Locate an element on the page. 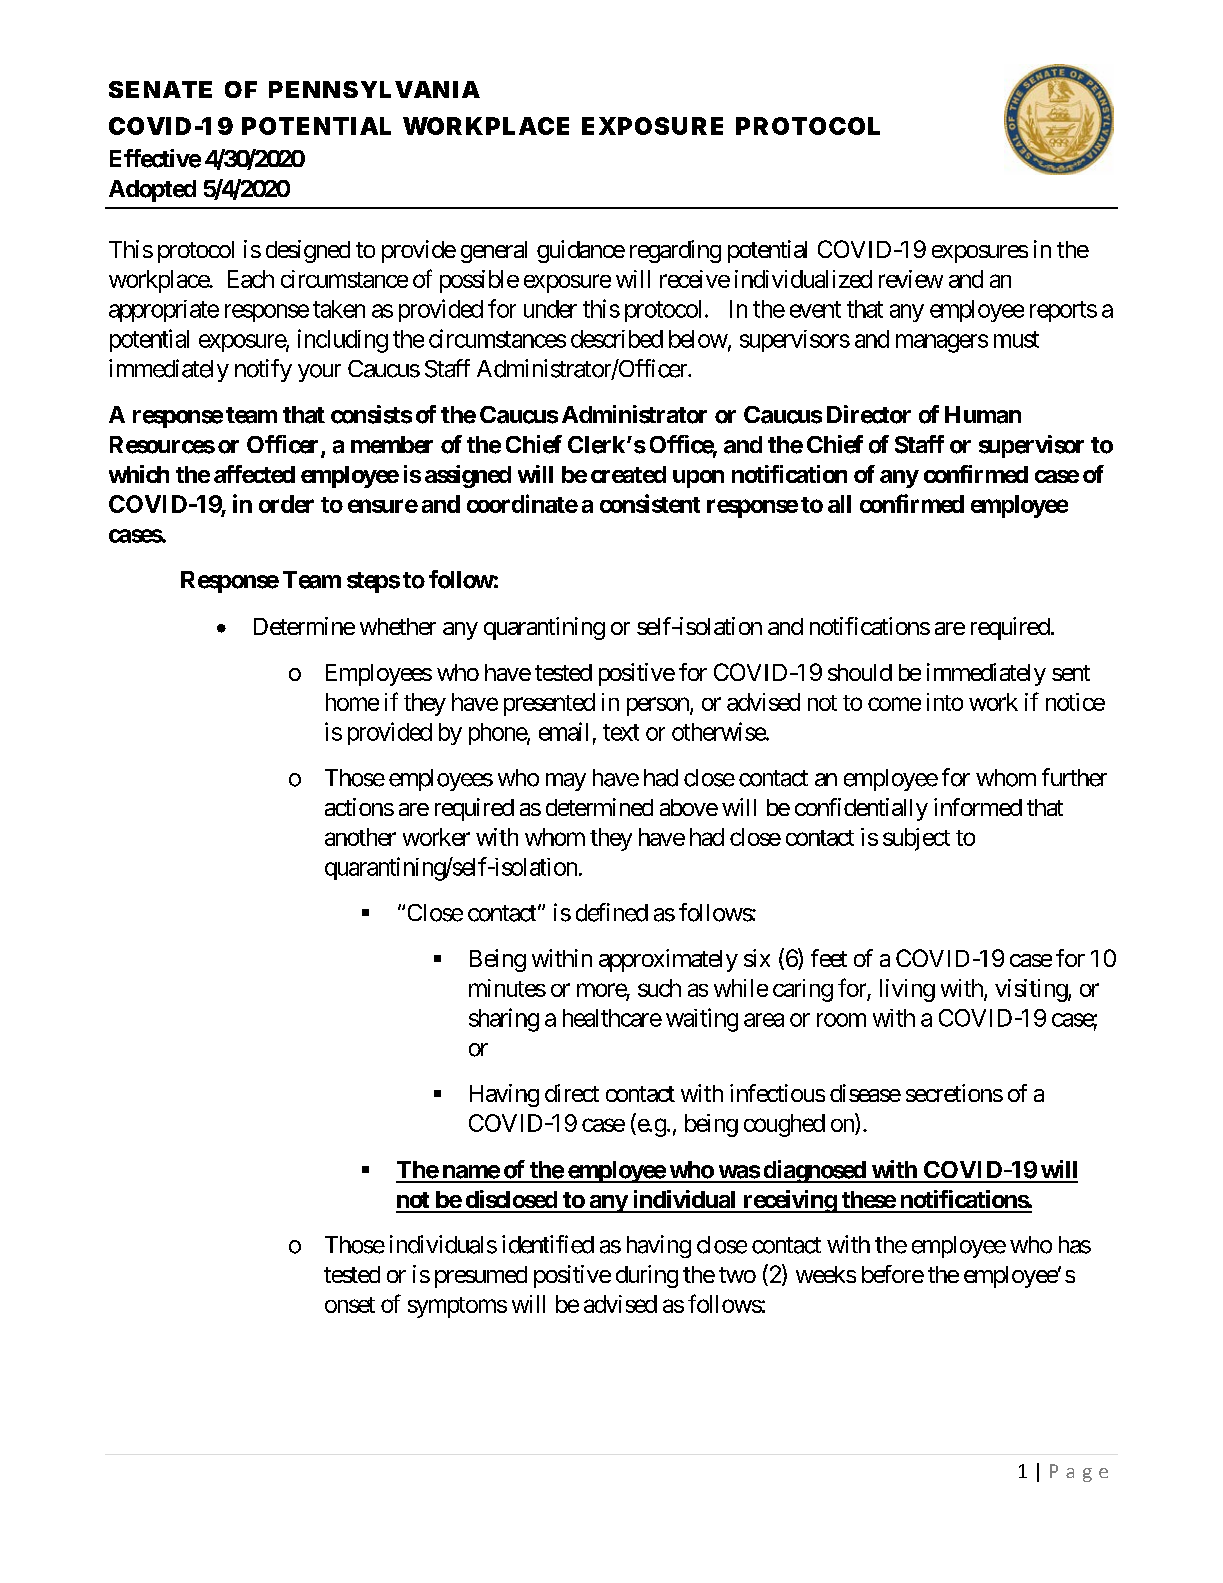 This image has height=1583, width=1223. informed is located at coordinates (978, 807).
